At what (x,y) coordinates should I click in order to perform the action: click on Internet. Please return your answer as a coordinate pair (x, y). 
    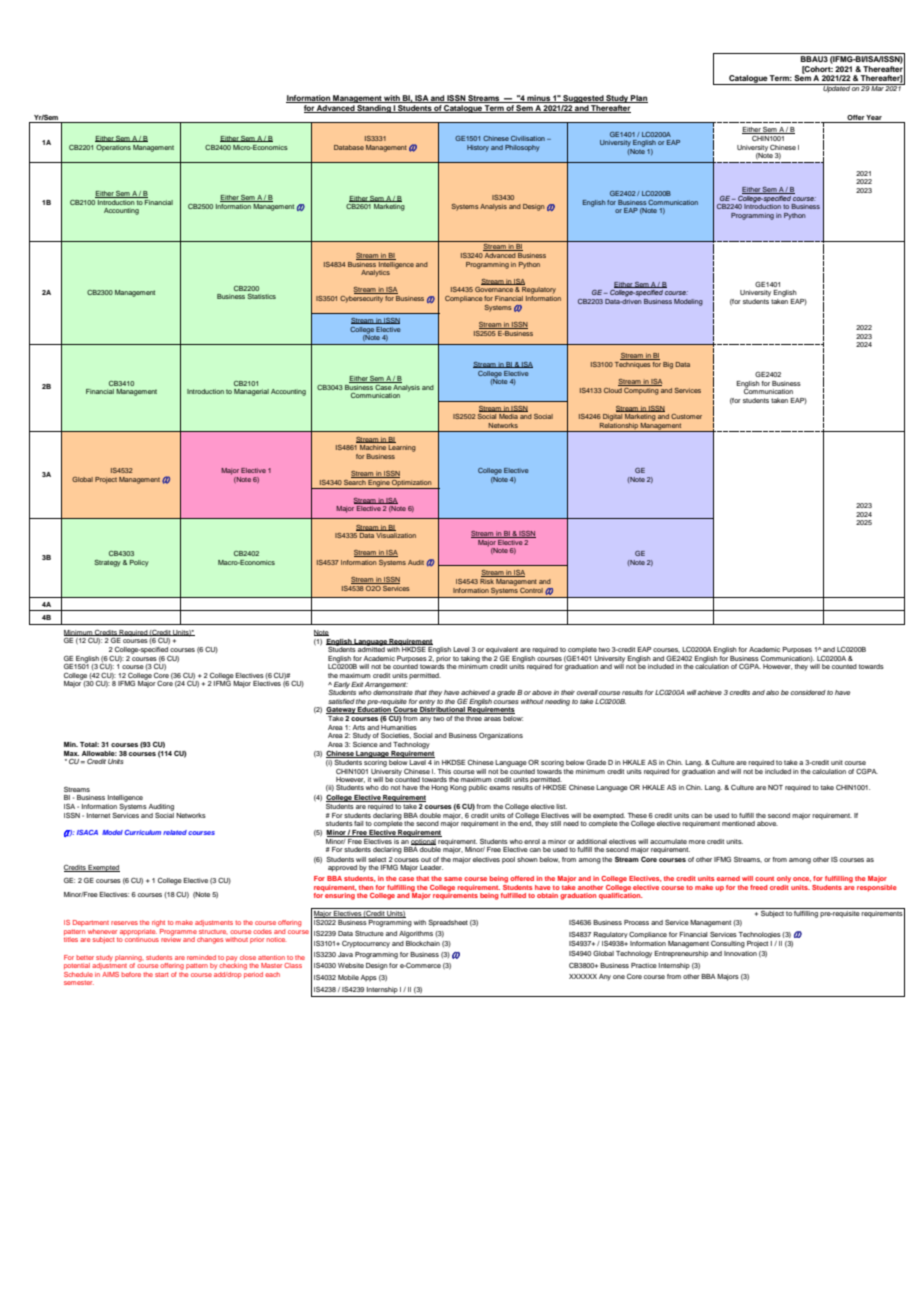
    Looking at the image, I should click on (98, 815).
